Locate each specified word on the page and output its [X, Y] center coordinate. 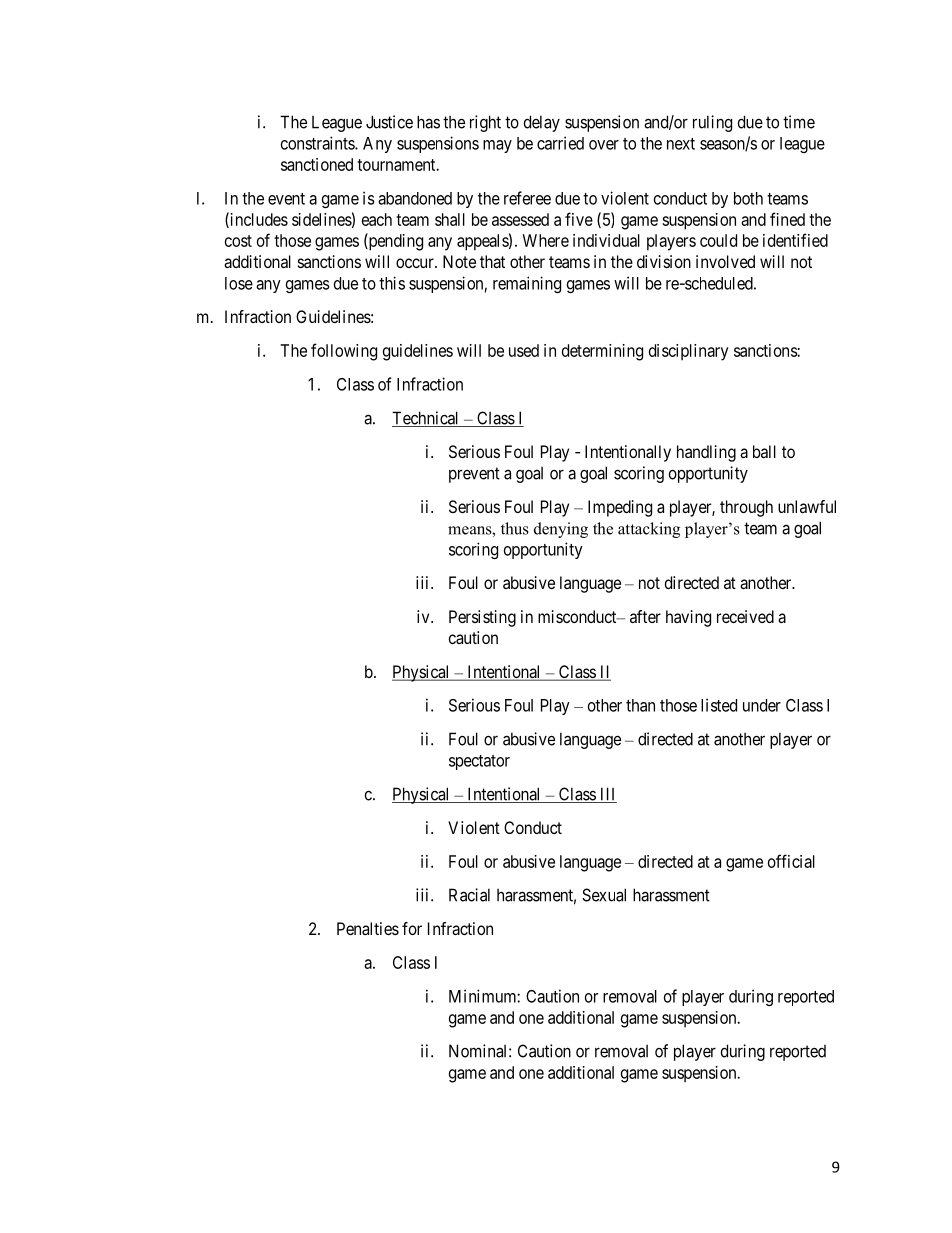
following [344, 352]
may [497, 146]
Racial [469, 895]
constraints [318, 143]
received [745, 616]
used [524, 350]
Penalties [368, 928]
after [645, 616]
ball [764, 451]
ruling [712, 123]
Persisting [482, 618]
